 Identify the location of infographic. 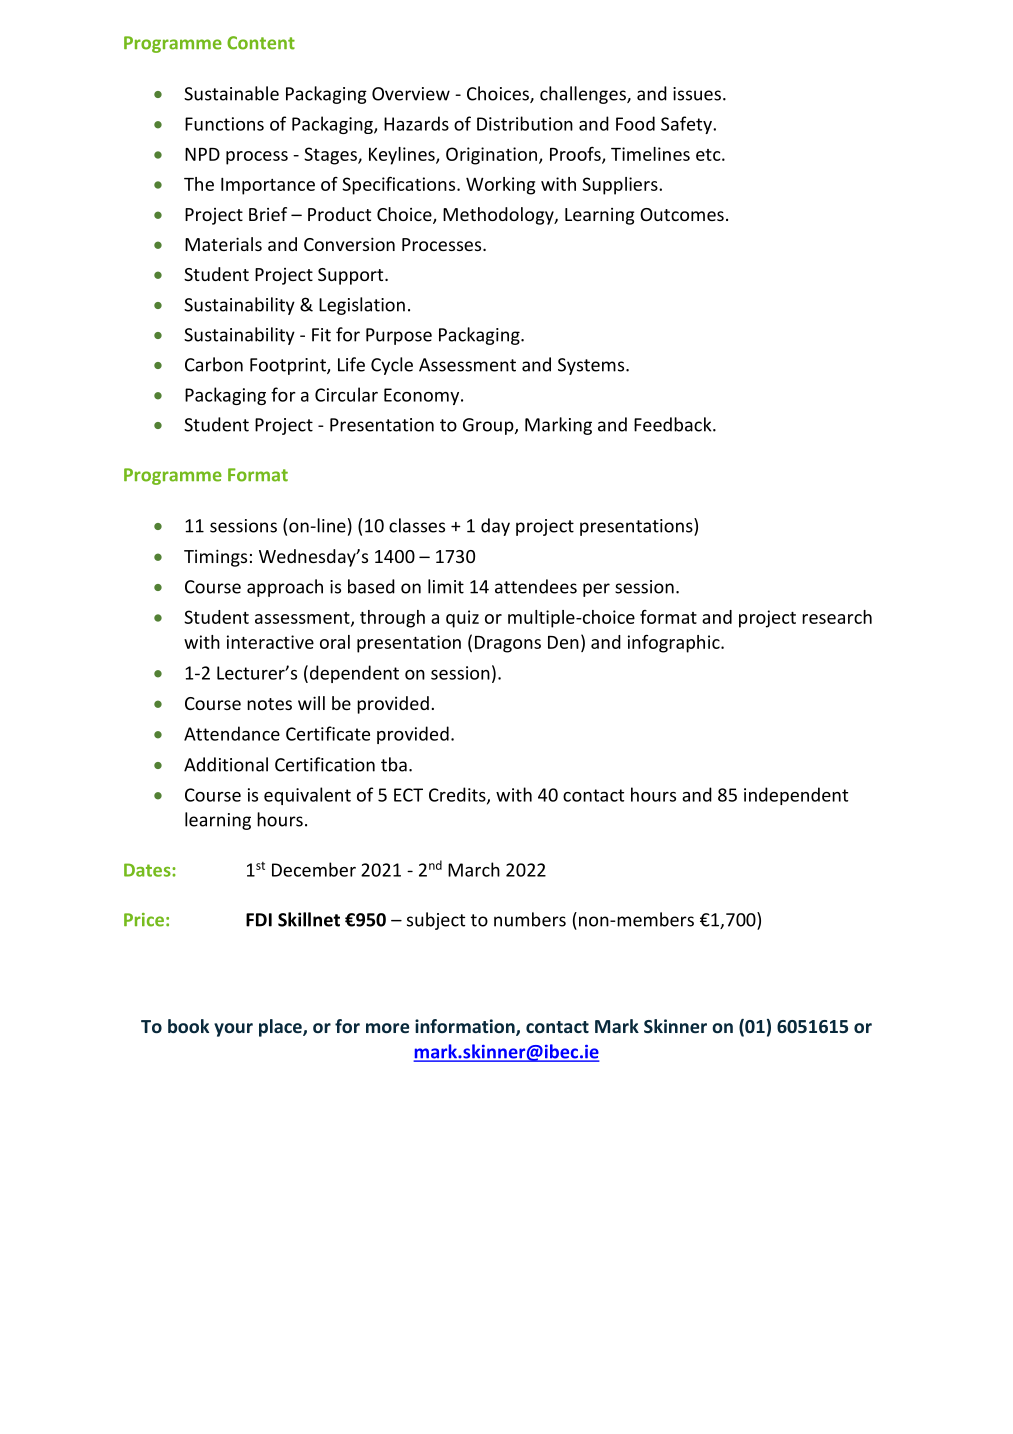
(675, 644).
